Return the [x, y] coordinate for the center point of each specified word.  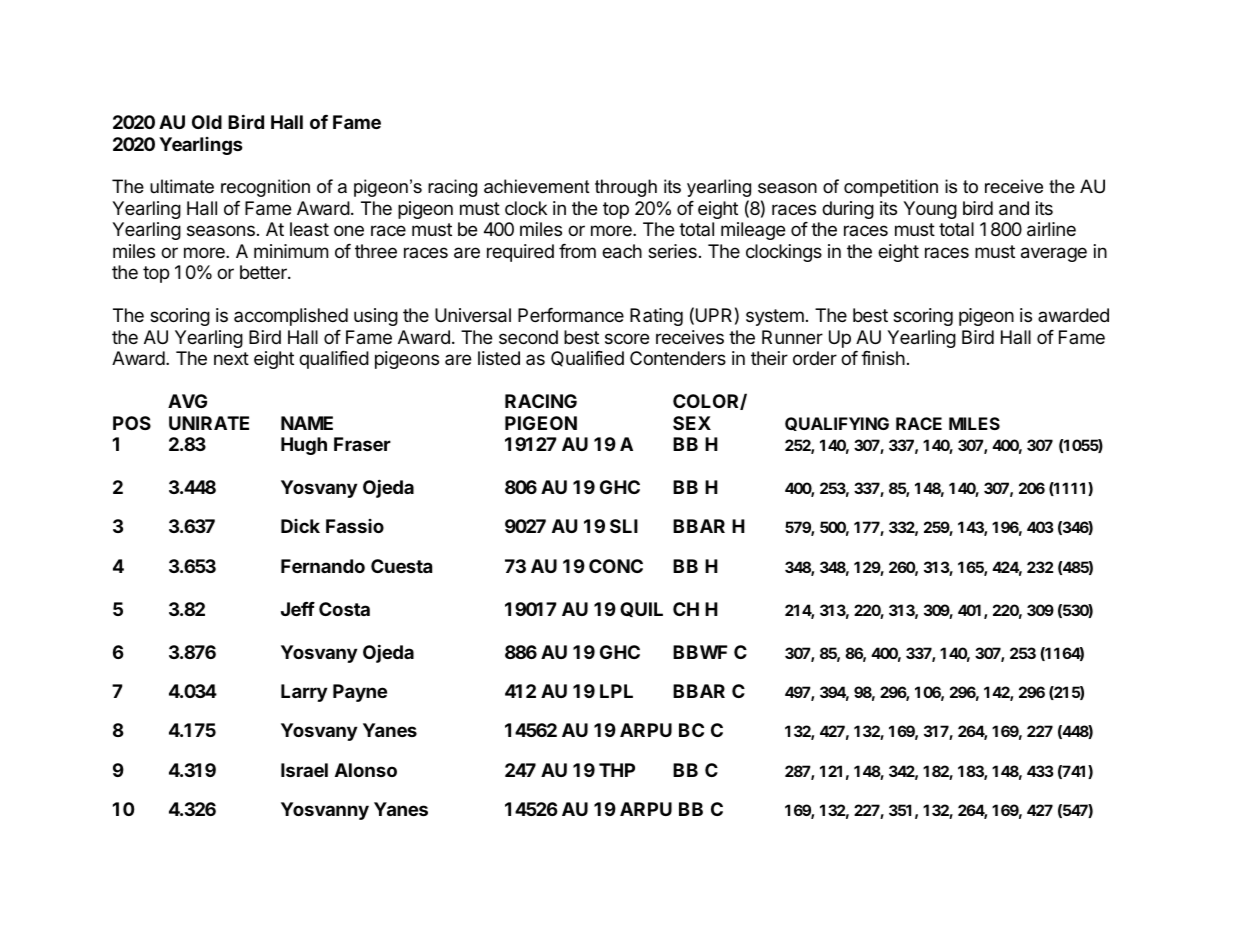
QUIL [641, 609]
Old [207, 122]
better [264, 272]
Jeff [298, 609]
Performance [571, 315]
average [1054, 254]
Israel [304, 770]
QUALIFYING [837, 424]
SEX [692, 423]
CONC [616, 566]
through [626, 188]
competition [891, 188]
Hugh [304, 446]
